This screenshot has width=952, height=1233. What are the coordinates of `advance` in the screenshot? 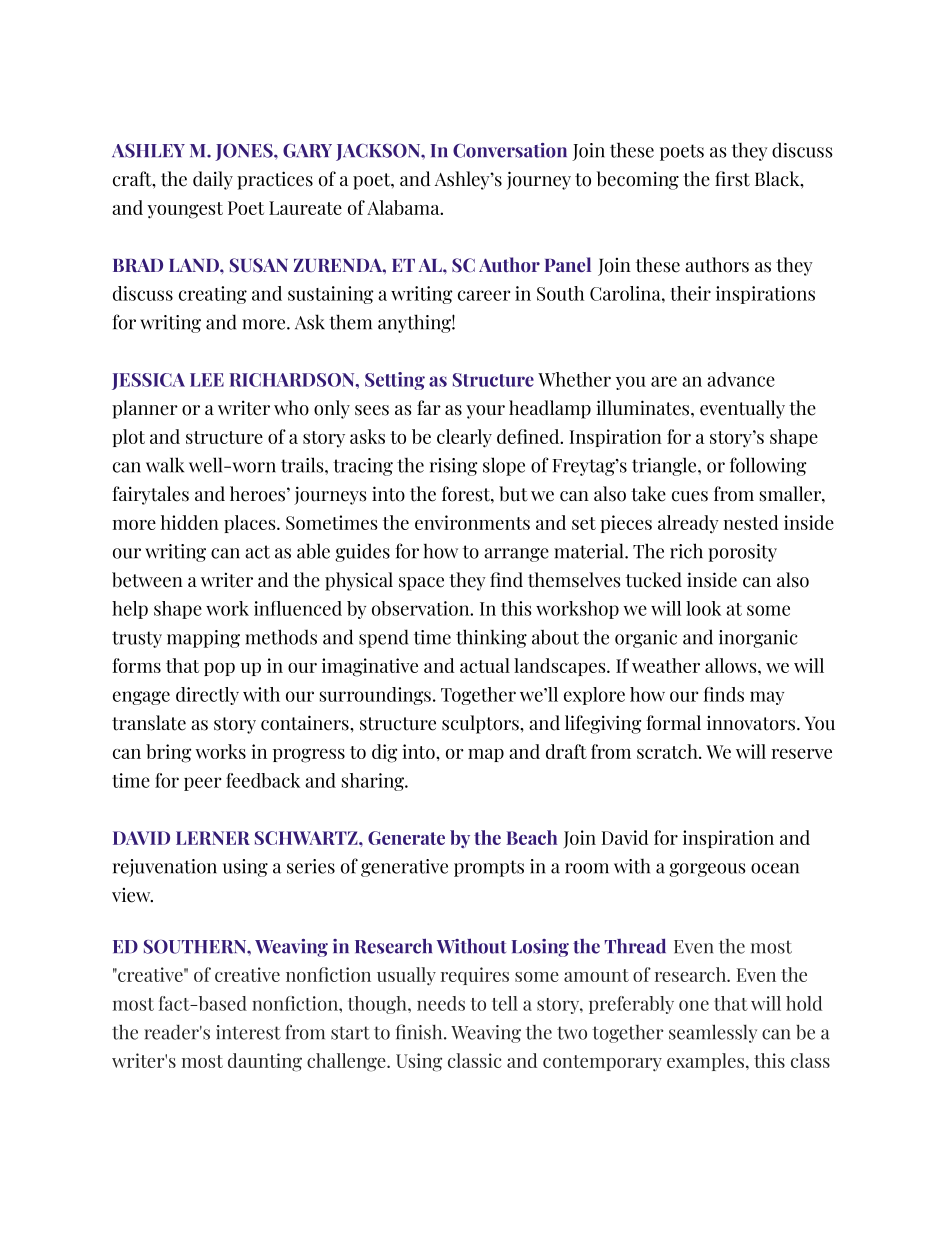 It's located at (741, 379).
